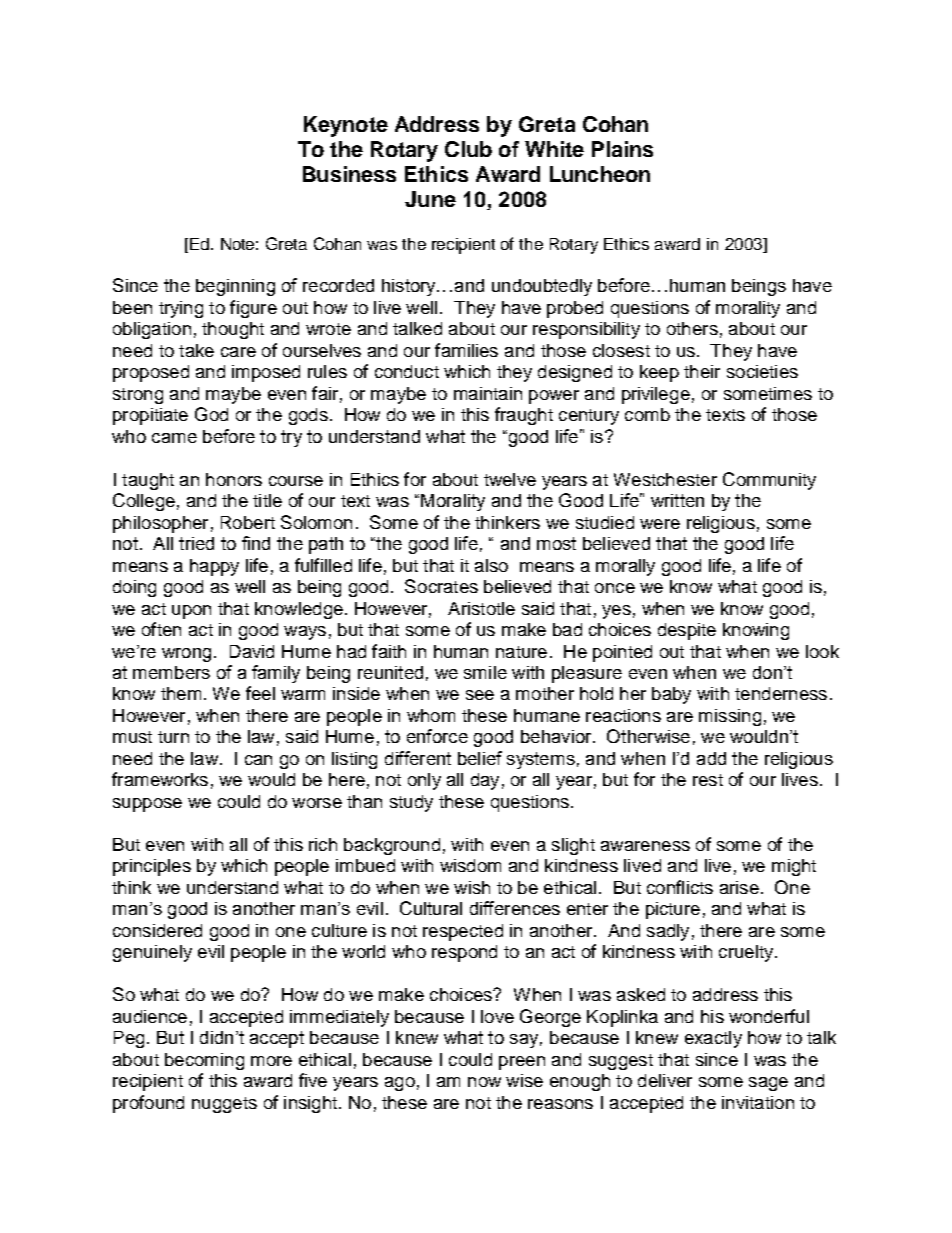 The image size is (952, 1233). I want to click on honors, so click(234, 479).
